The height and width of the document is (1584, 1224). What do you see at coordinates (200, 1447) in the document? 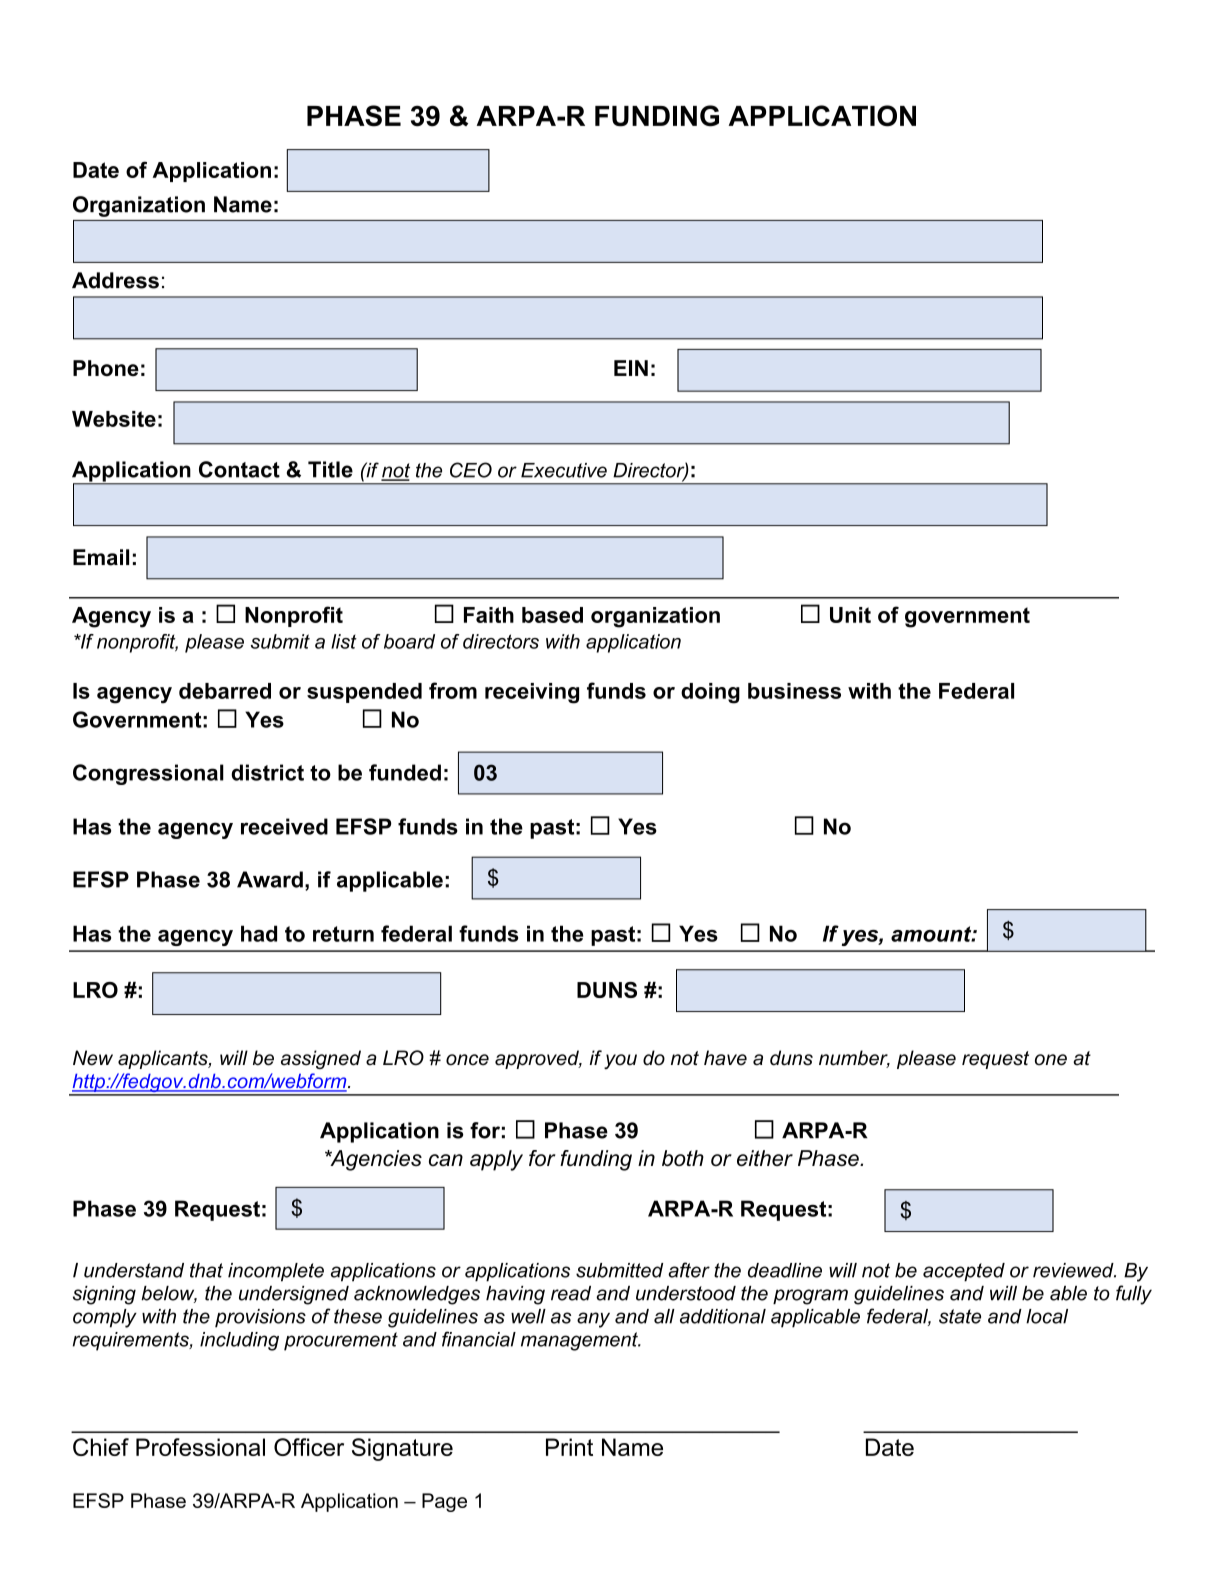
I see `Professional` at bounding box center [200, 1447].
